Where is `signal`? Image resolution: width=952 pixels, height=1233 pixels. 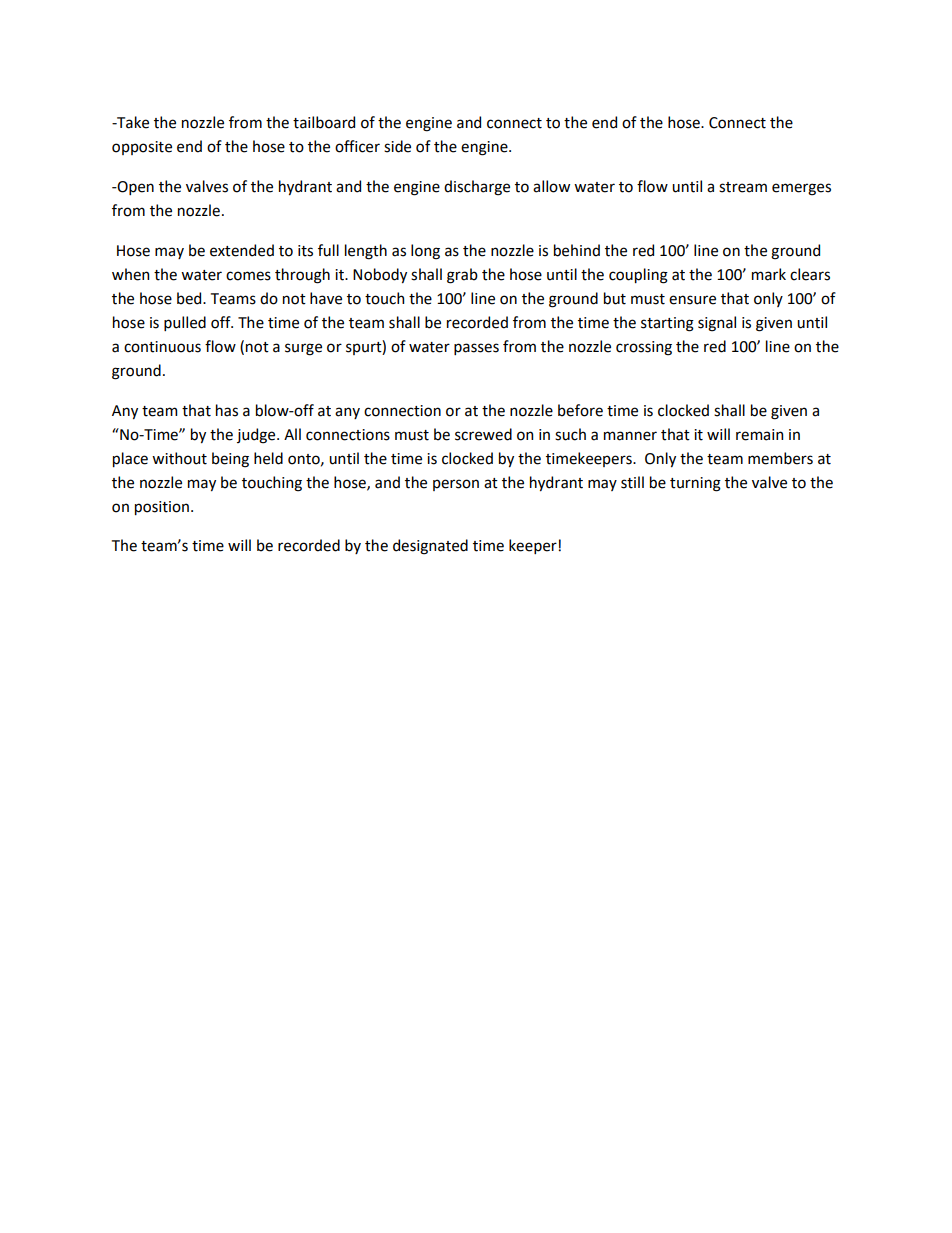 signal is located at coordinates (717, 324).
